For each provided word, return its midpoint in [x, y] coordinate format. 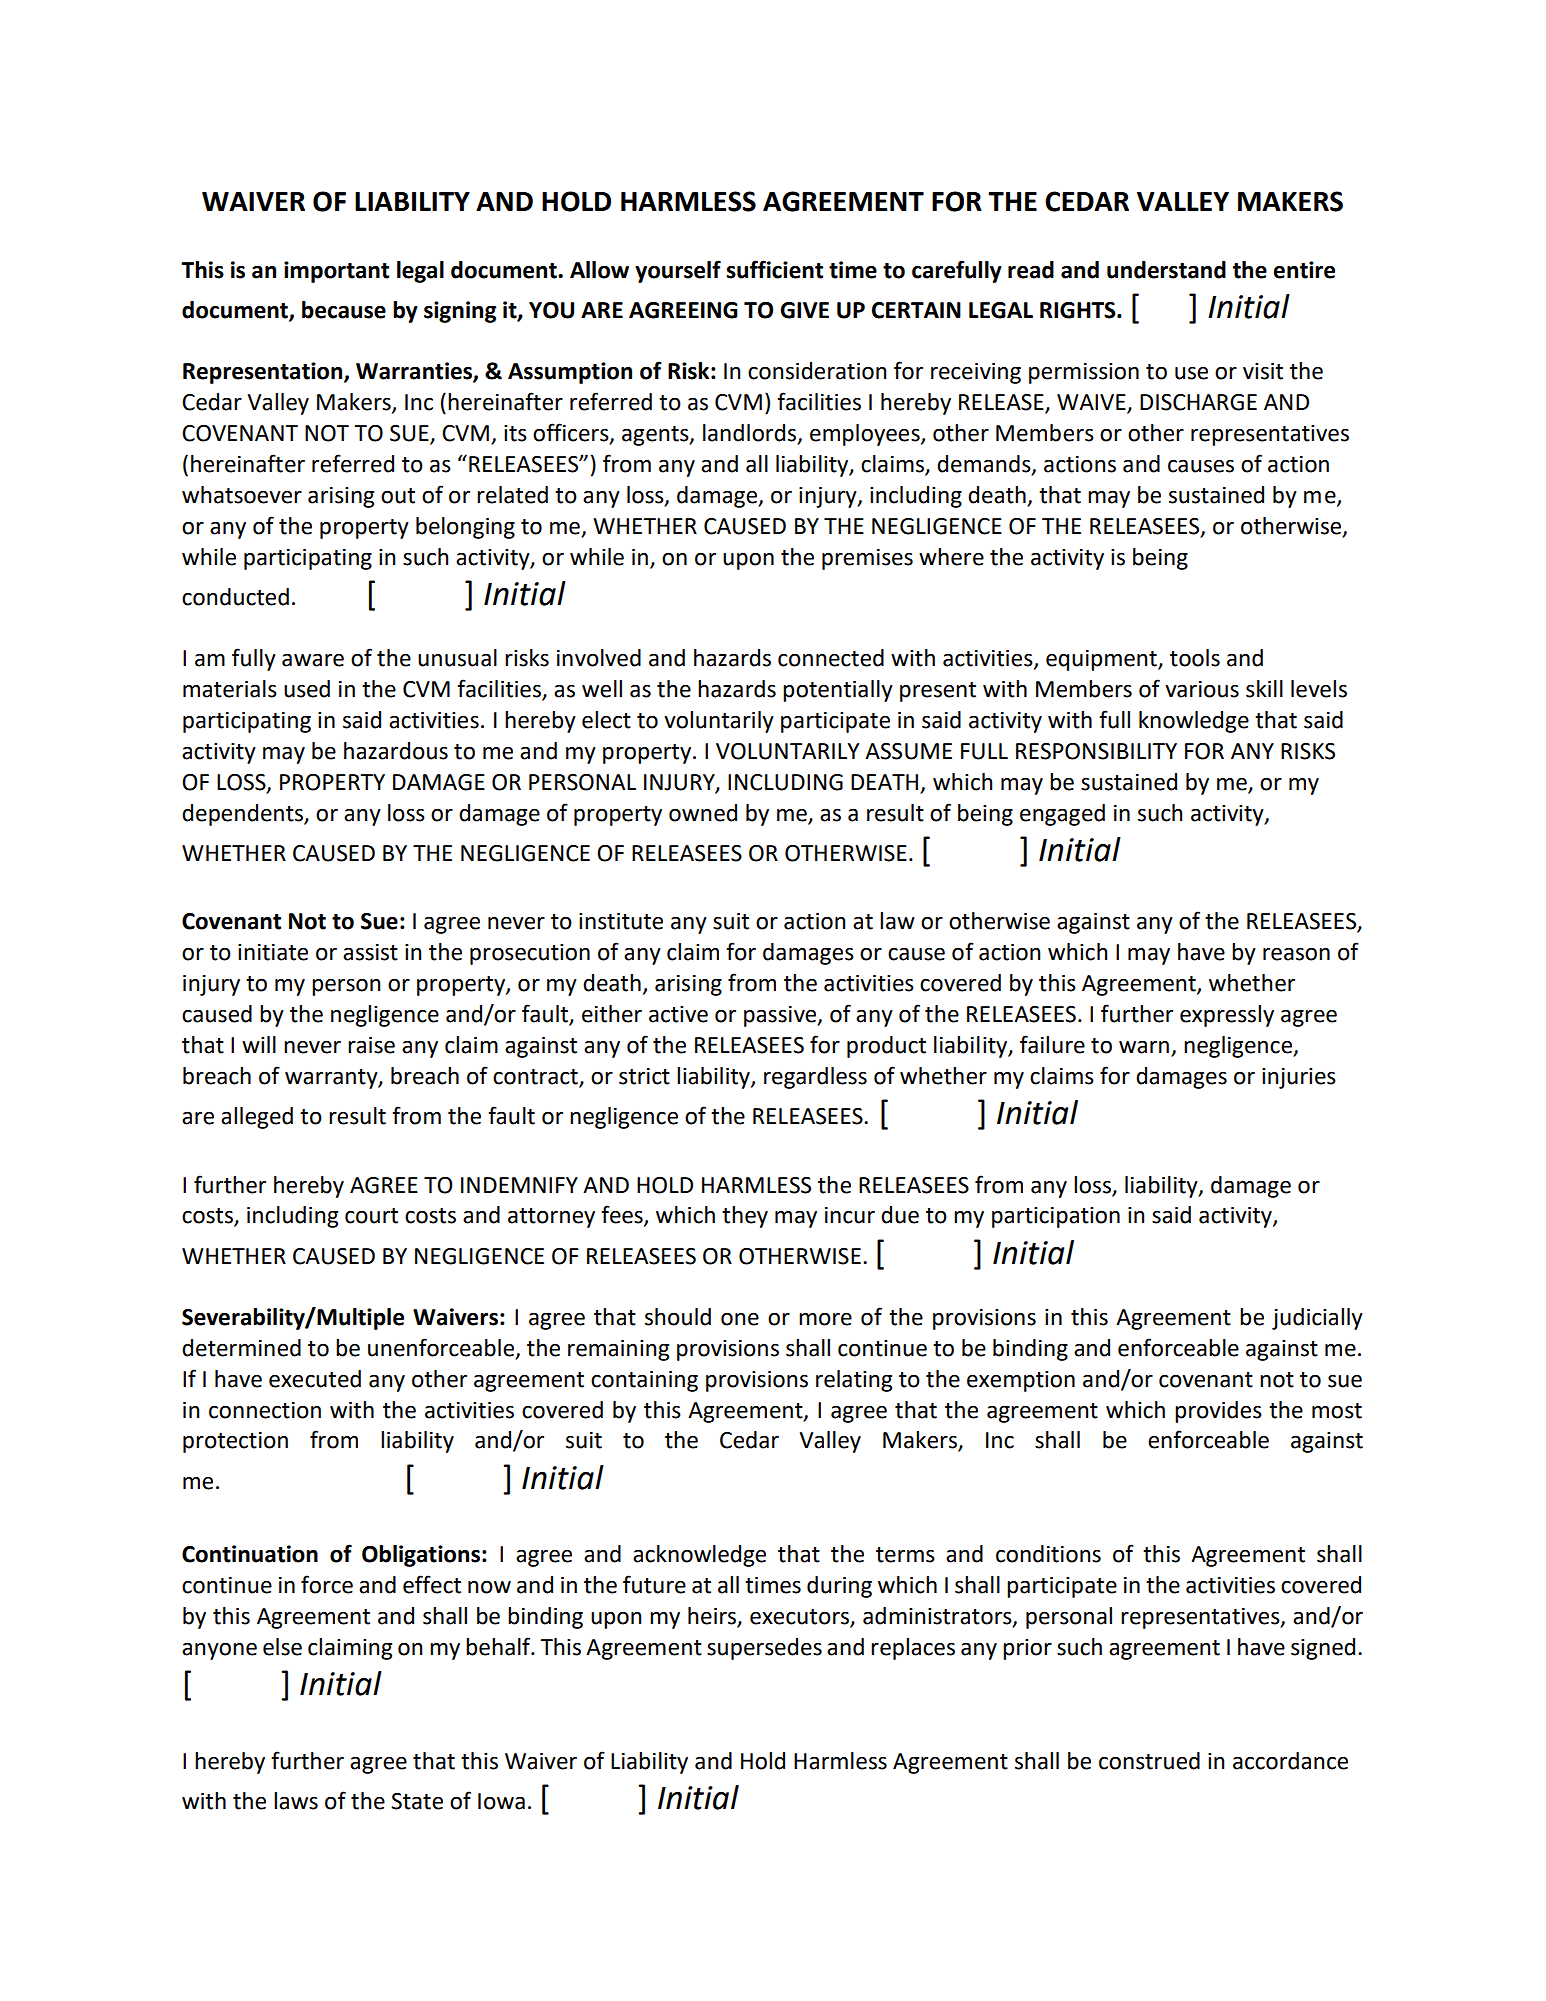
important [336, 272]
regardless [815, 1078]
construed [1149, 1761]
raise [371, 1045]
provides [1218, 1412]
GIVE [804, 310]
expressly [1227, 1016]
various [1202, 689]
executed [315, 1379]
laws [296, 1801]
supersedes [764, 1649]
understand [1166, 270]
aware [313, 660]
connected [831, 658]
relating [854, 1381]
